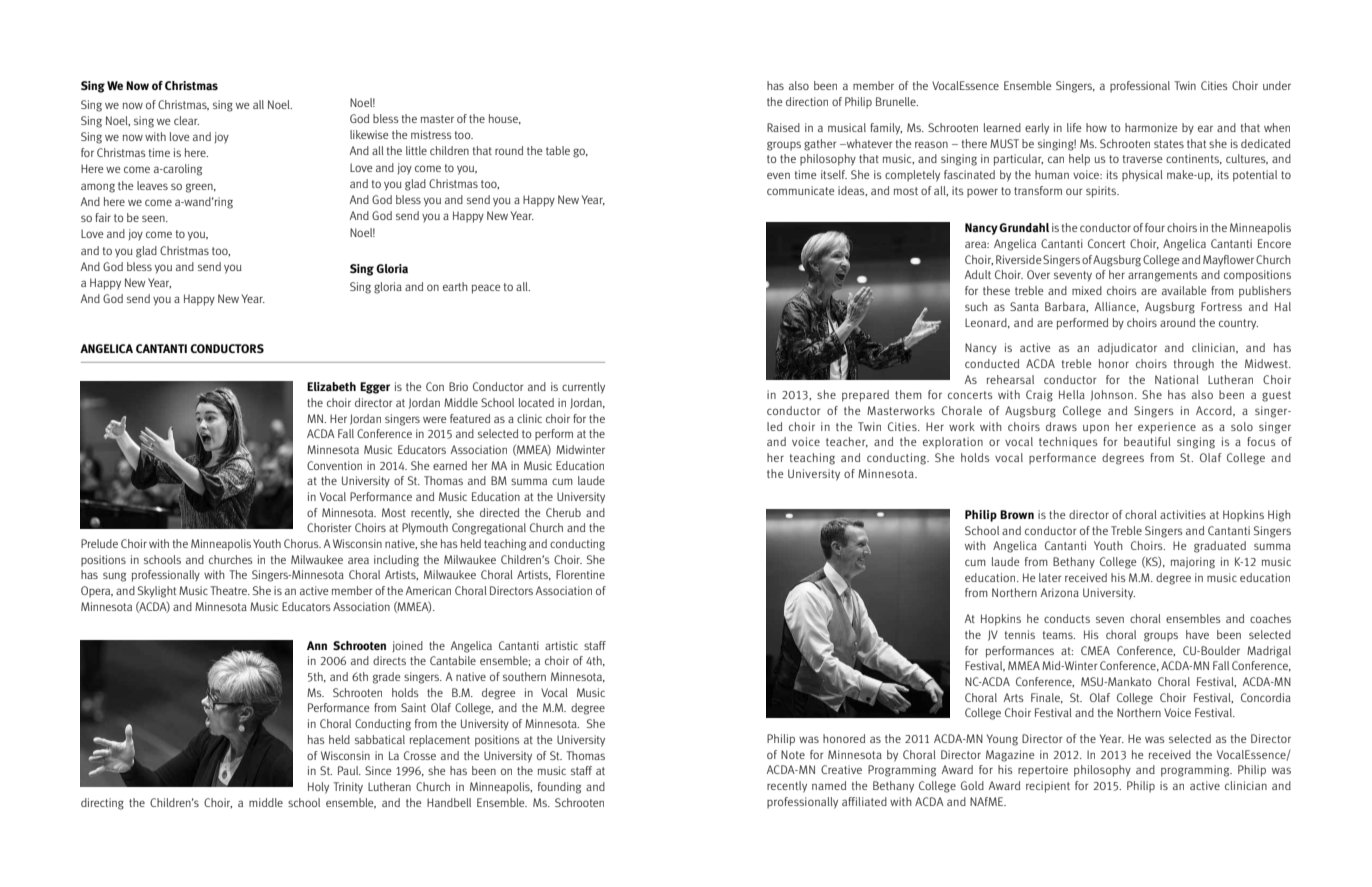 The height and width of the page is (887, 1372). I want to click on artistic, so click(561, 645).
